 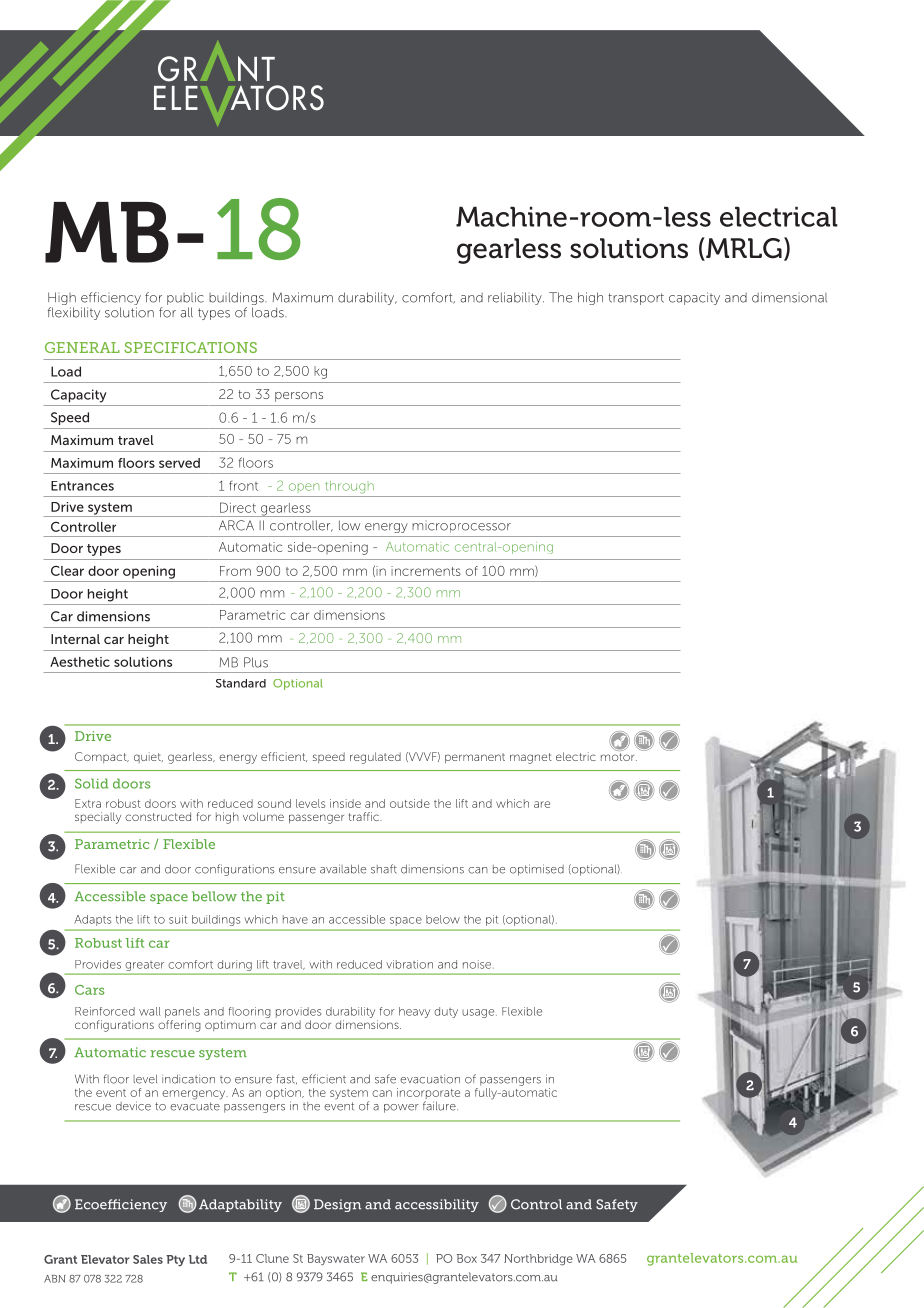 What do you see at coordinates (148, 1259) in the screenshot?
I see `Sales` at bounding box center [148, 1259].
